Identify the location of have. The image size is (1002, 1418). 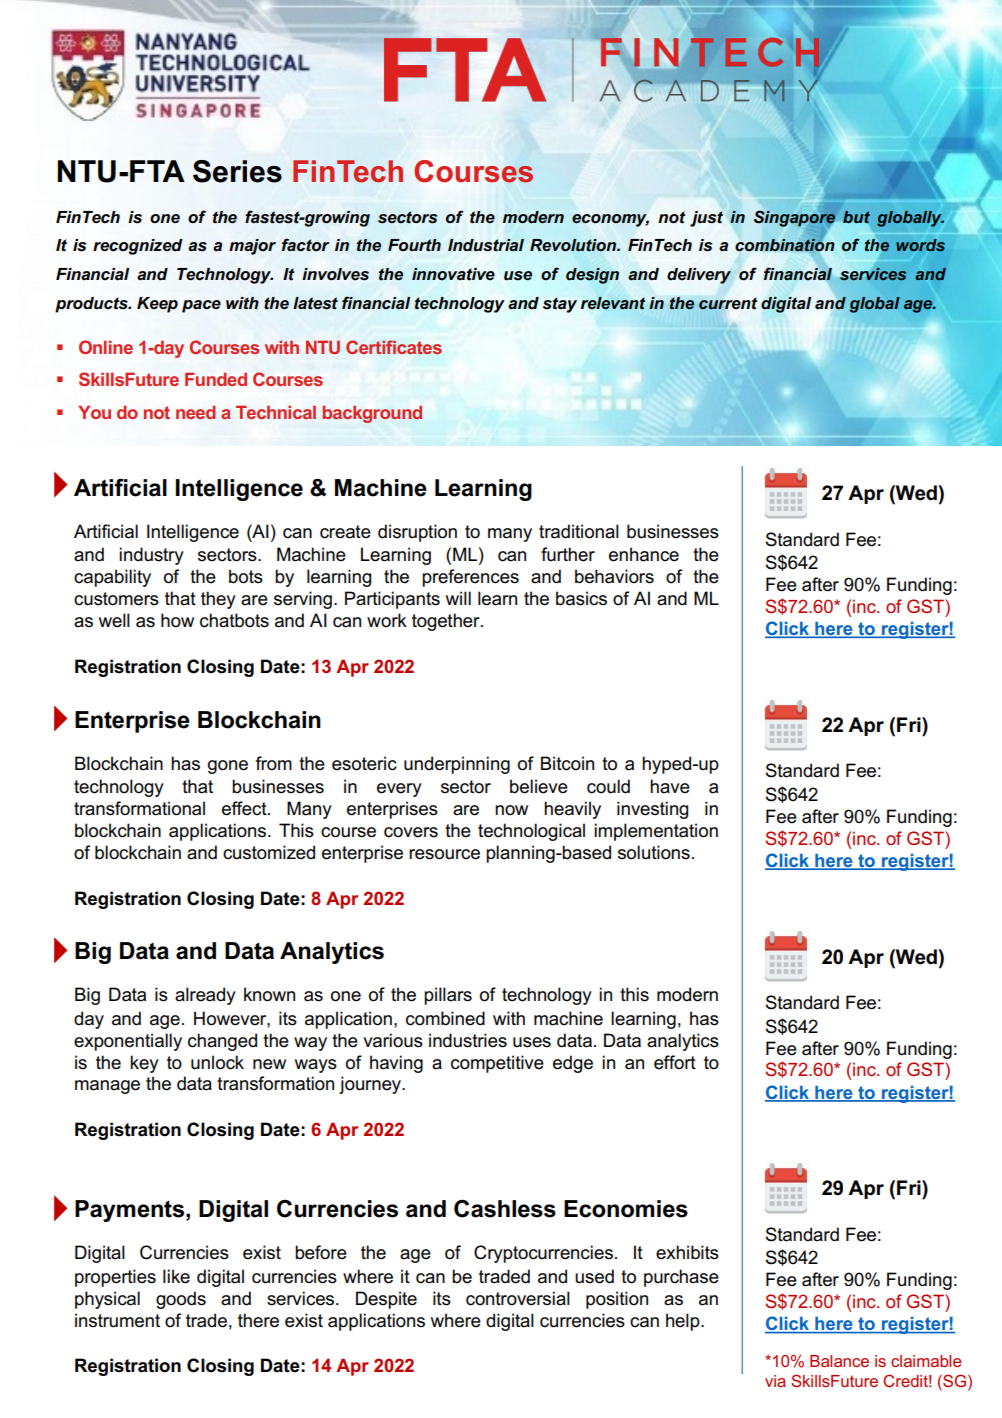
(670, 786).
